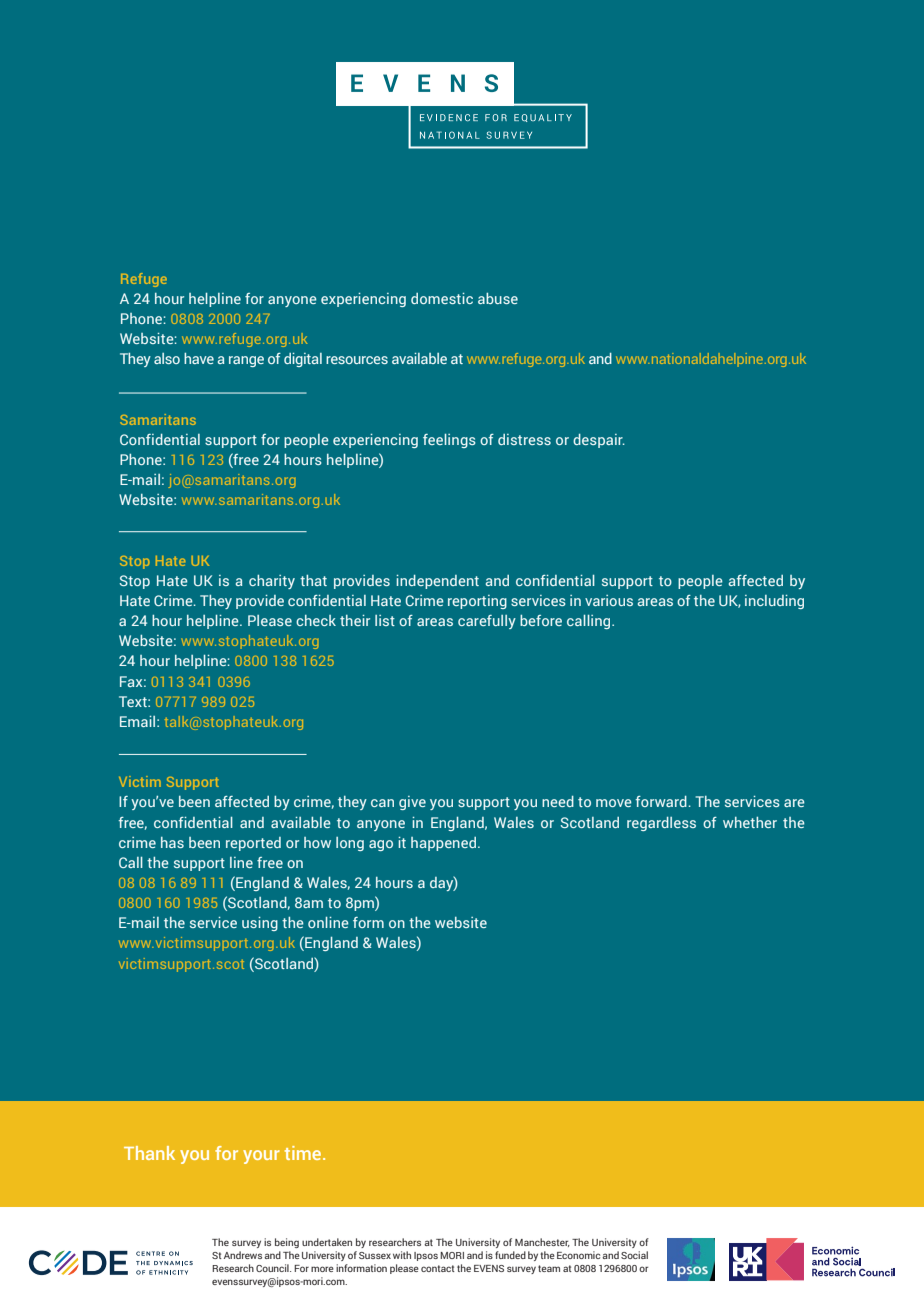  I want to click on forward, so click(661, 801).
